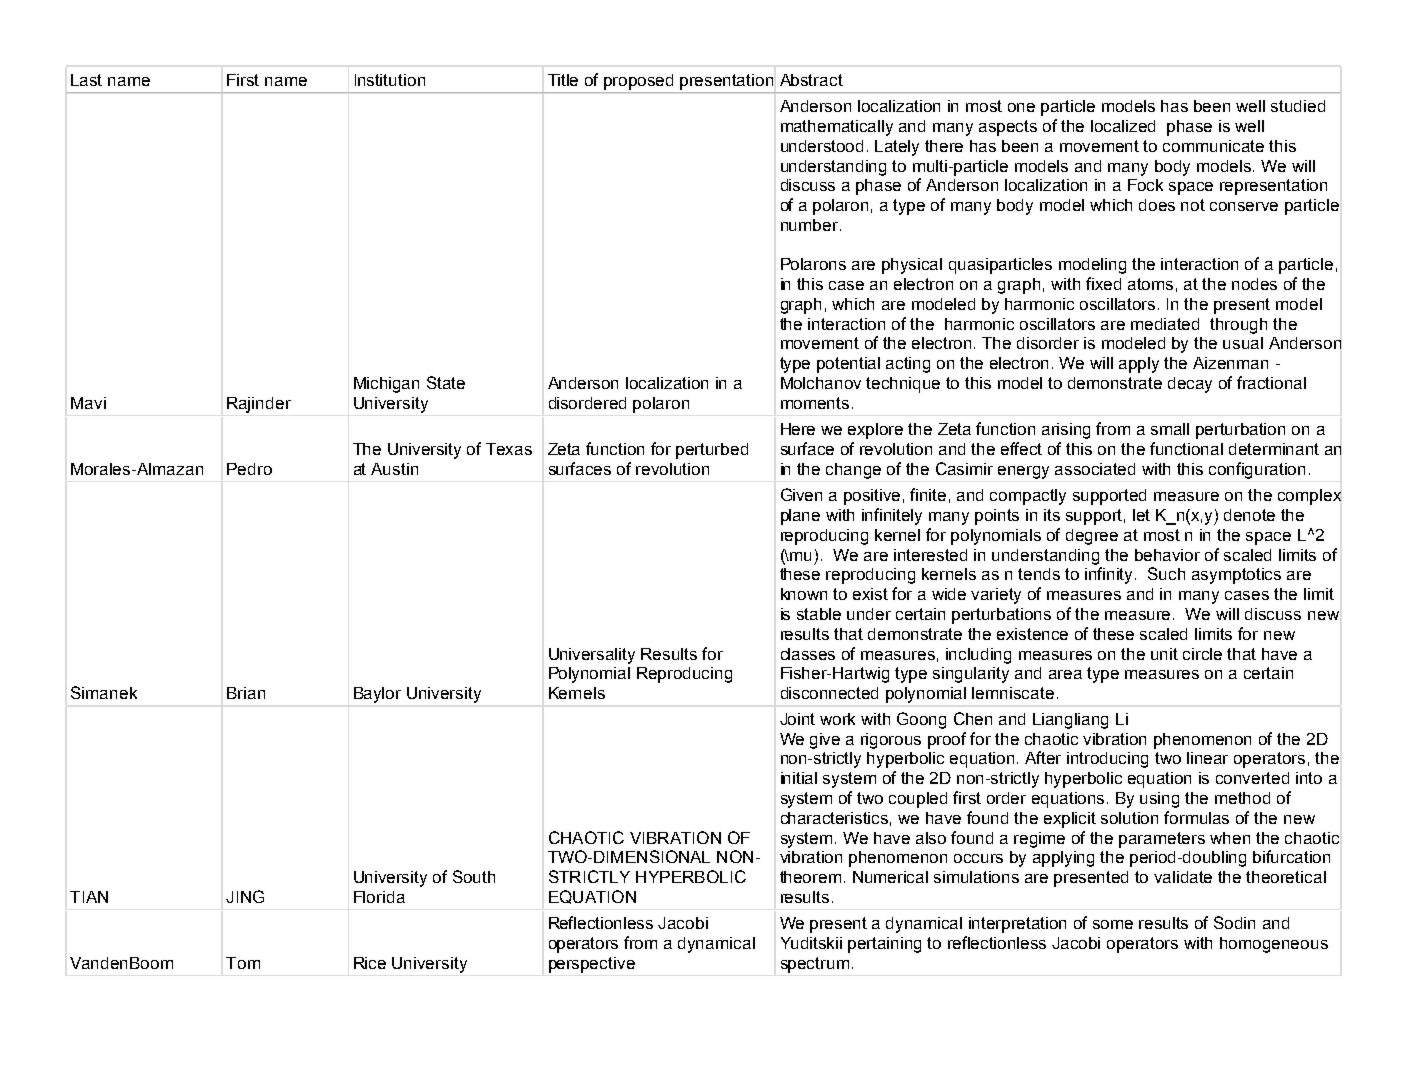  What do you see at coordinates (800, 517) in the page?
I see `plane` at bounding box center [800, 517].
